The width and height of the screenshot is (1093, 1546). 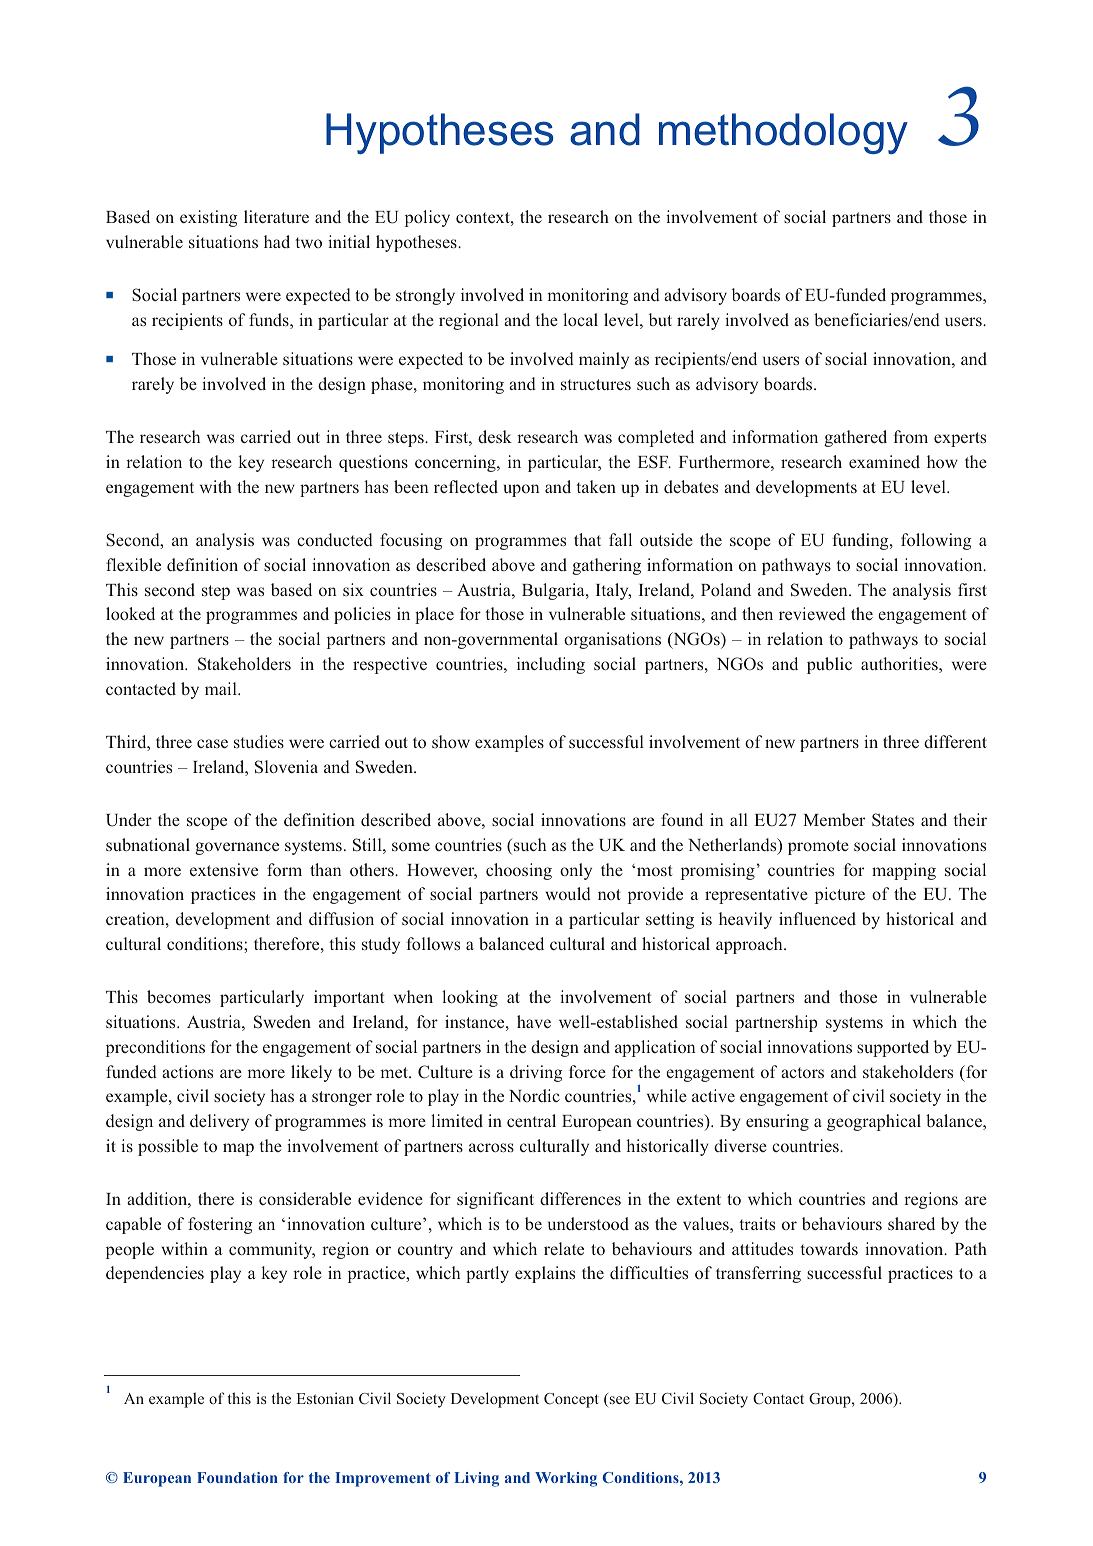 I want to click on transferring, so click(x=758, y=1274).
